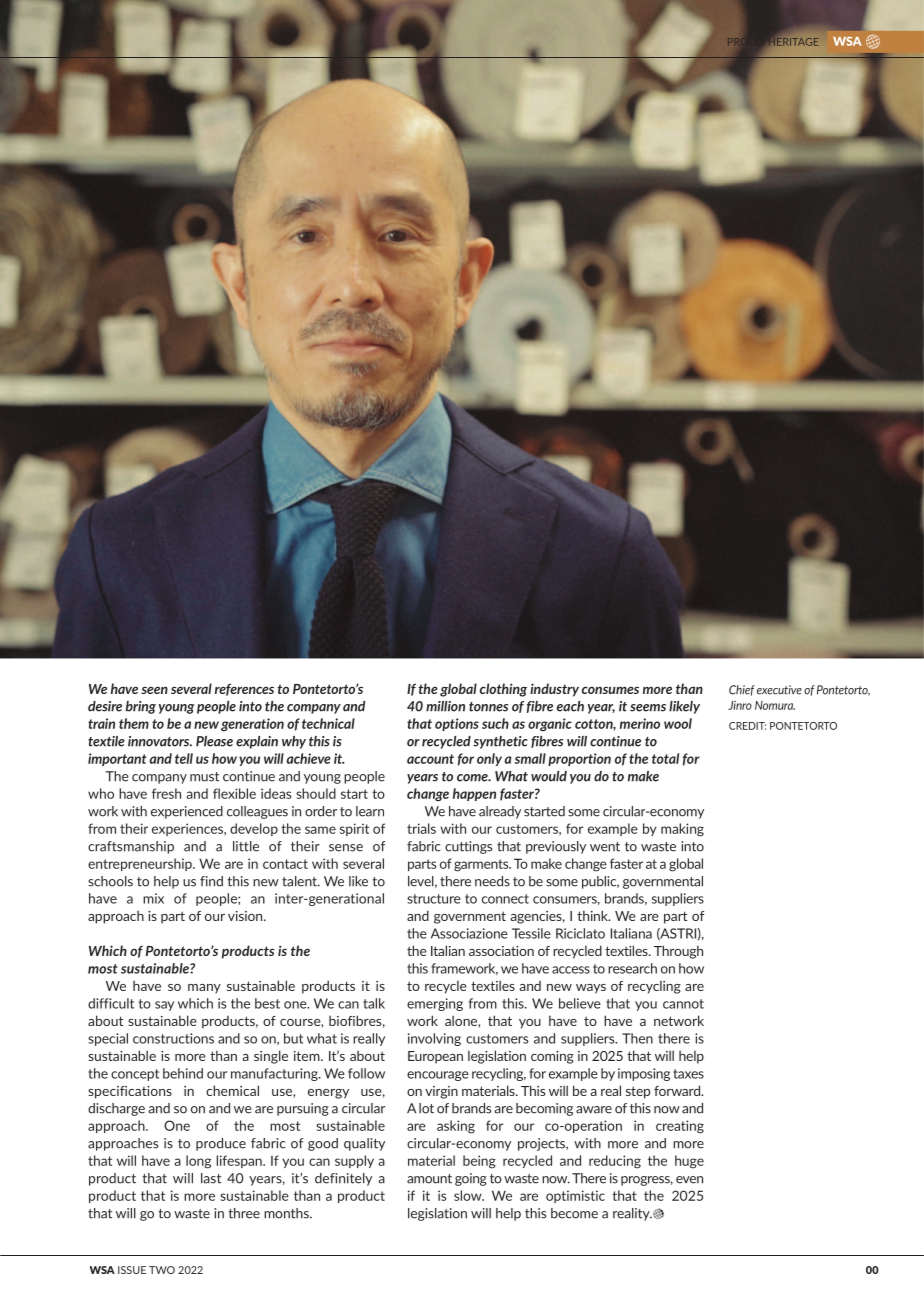 This page has width=924, height=1308. I want to click on bring, so click(141, 707).
